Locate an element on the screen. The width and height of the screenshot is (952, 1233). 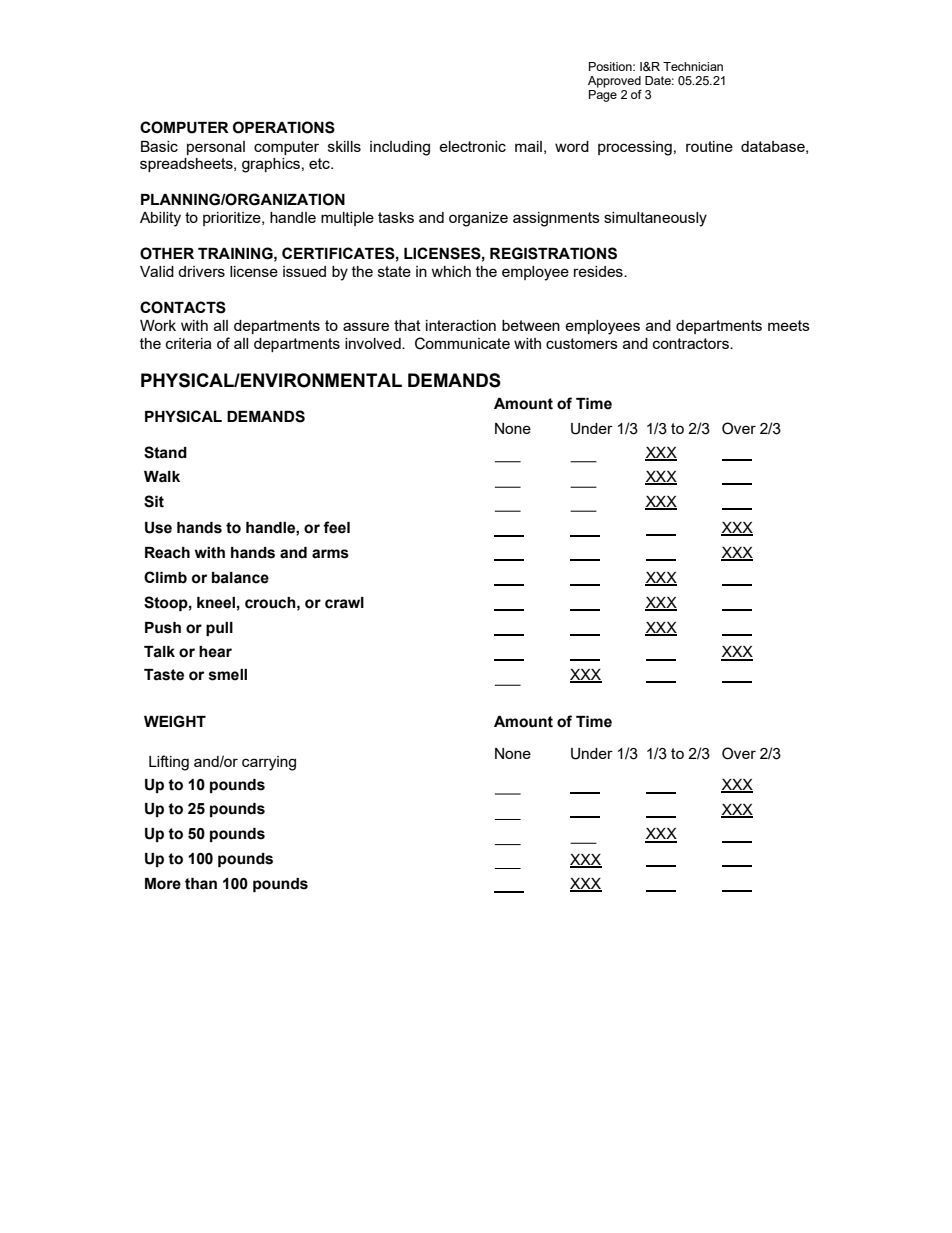
which is located at coordinates (451, 271).
